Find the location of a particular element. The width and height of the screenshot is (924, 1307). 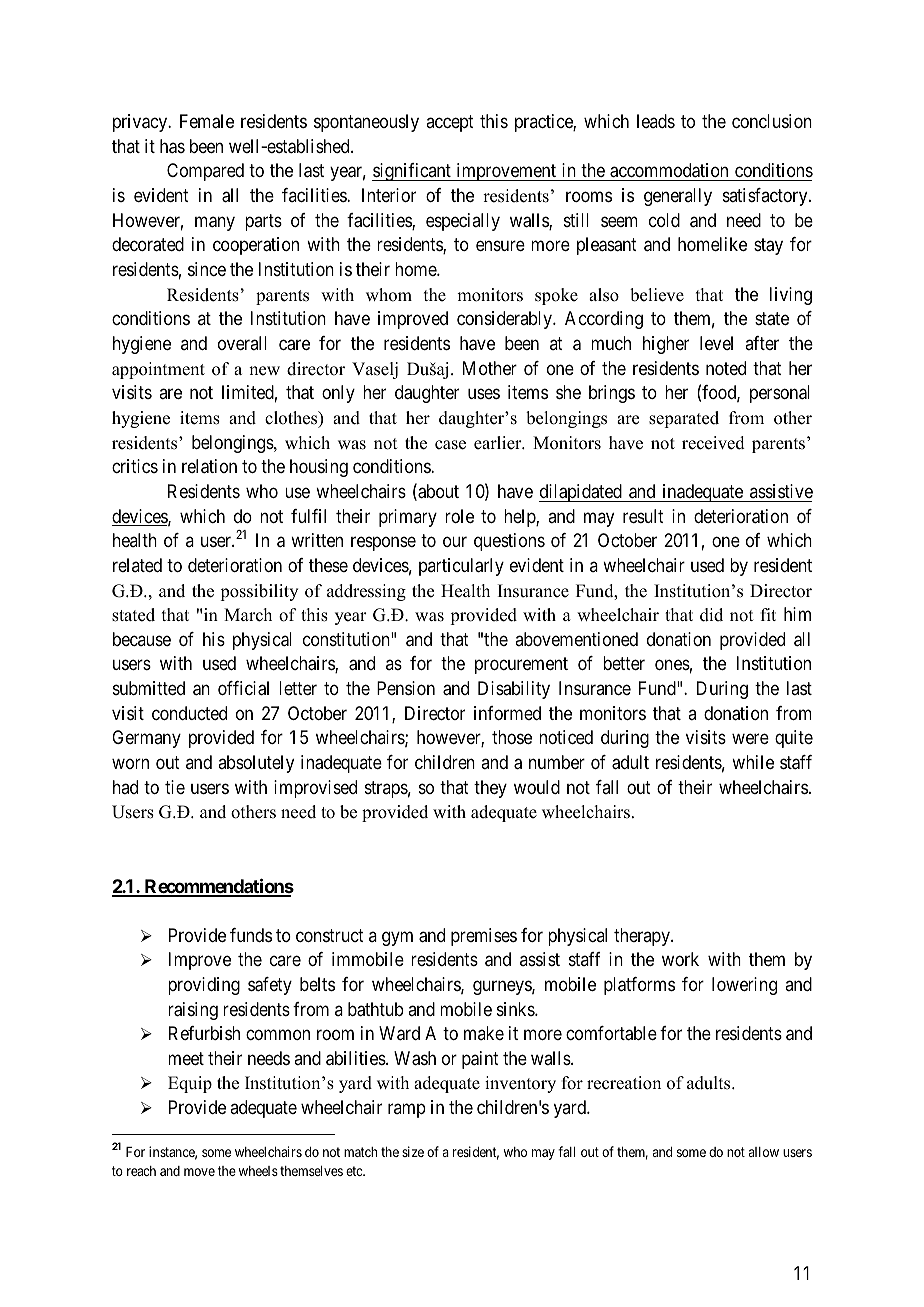

accommodation is located at coordinates (669, 172).
